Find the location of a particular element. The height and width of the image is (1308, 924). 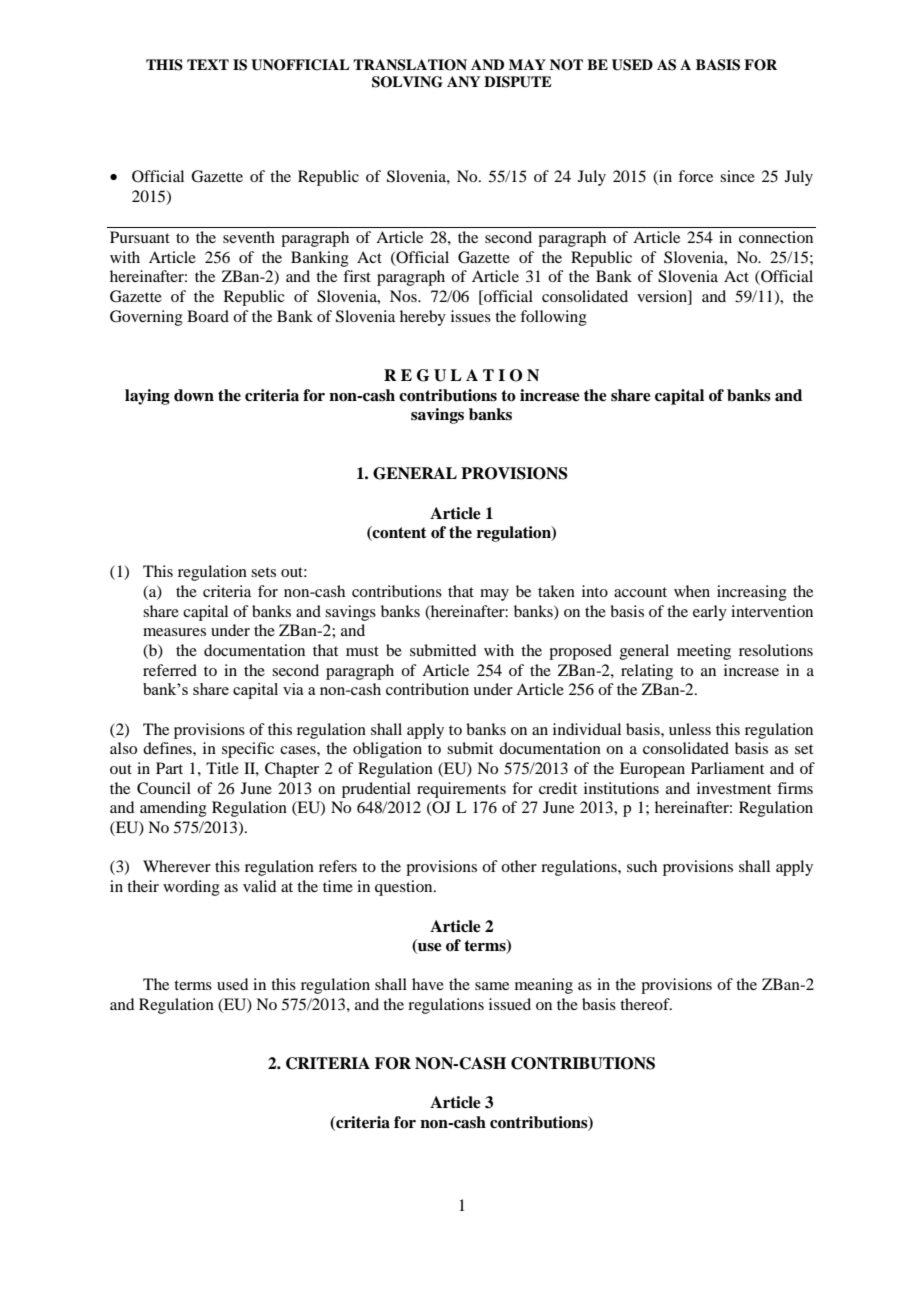

force is located at coordinates (695, 176).
